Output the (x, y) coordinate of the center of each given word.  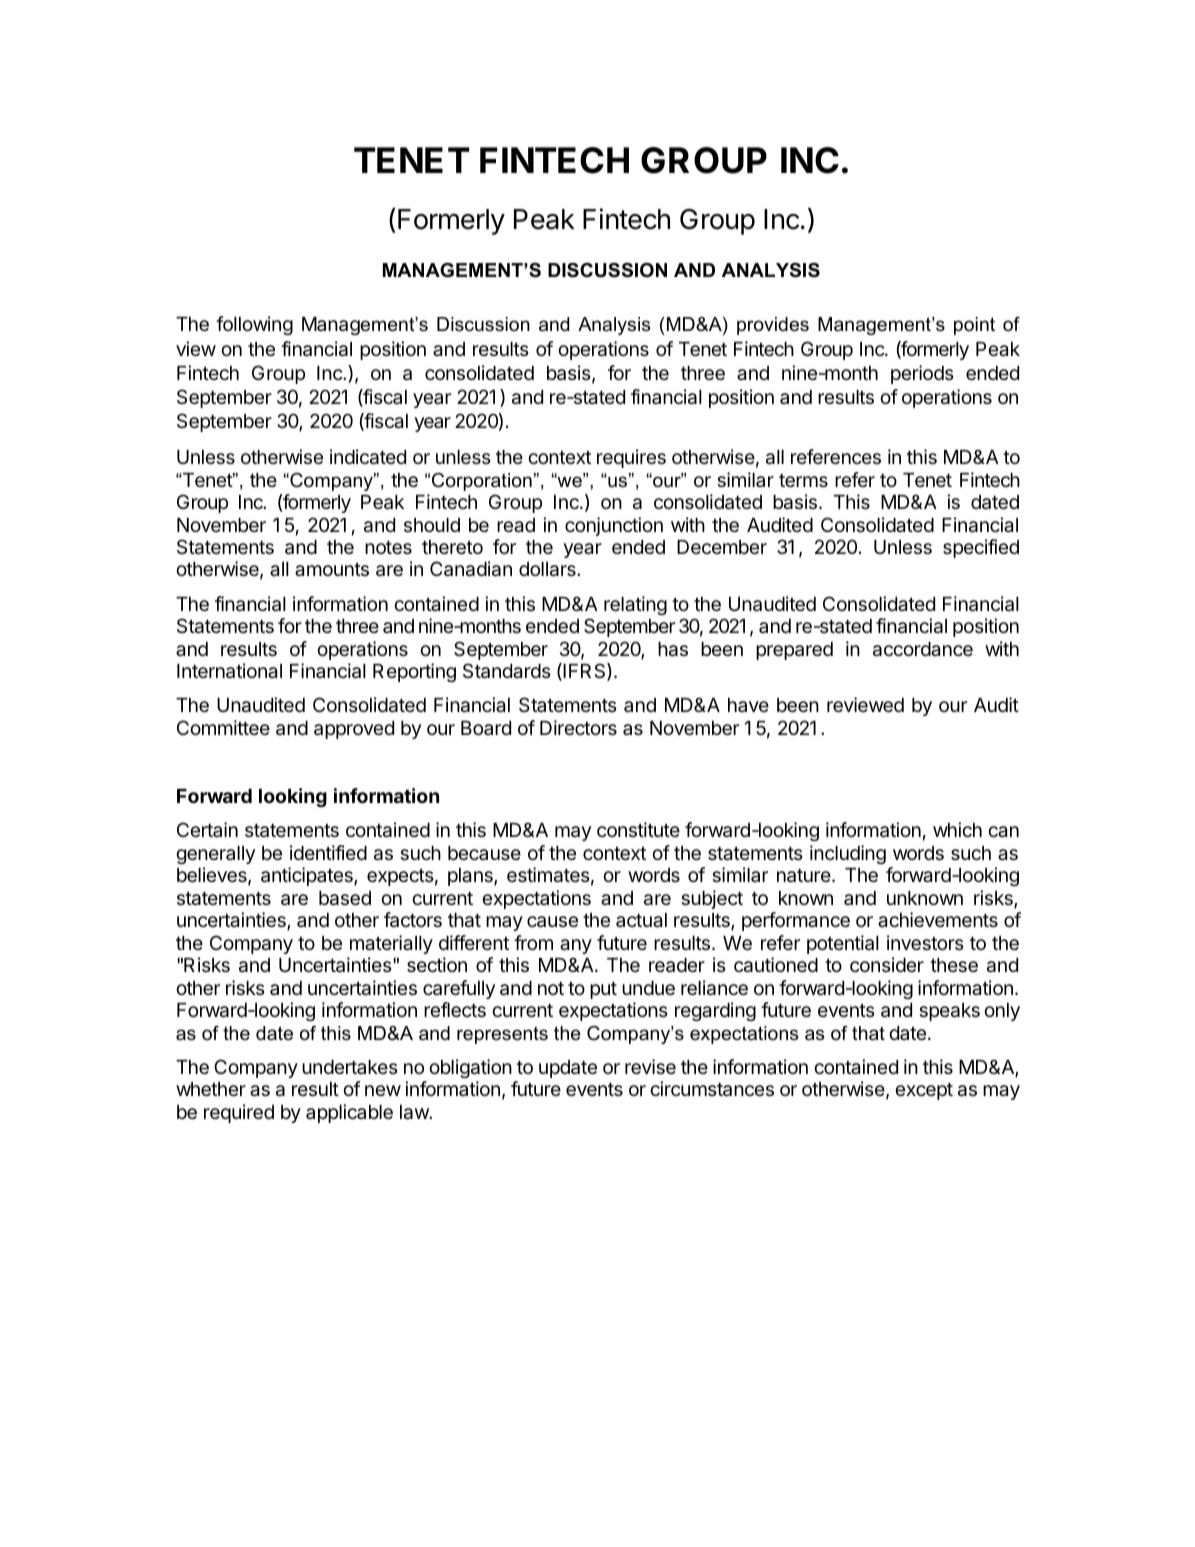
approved (354, 730)
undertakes (350, 1067)
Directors (578, 727)
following (254, 325)
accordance (923, 649)
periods (922, 374)
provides (773, 326)
